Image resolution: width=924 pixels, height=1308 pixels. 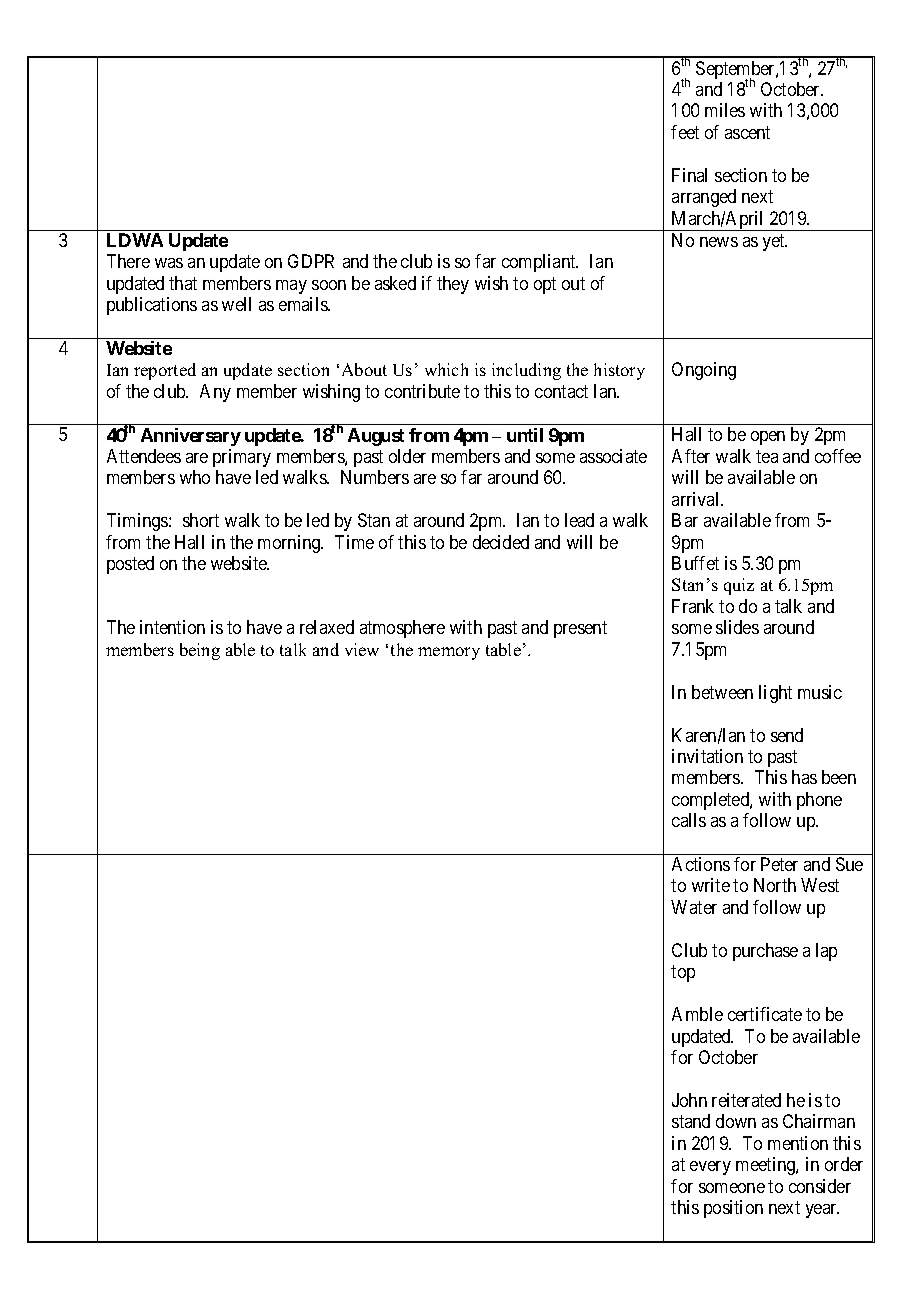 I want to click on memory, so click(x=449, y=653).
